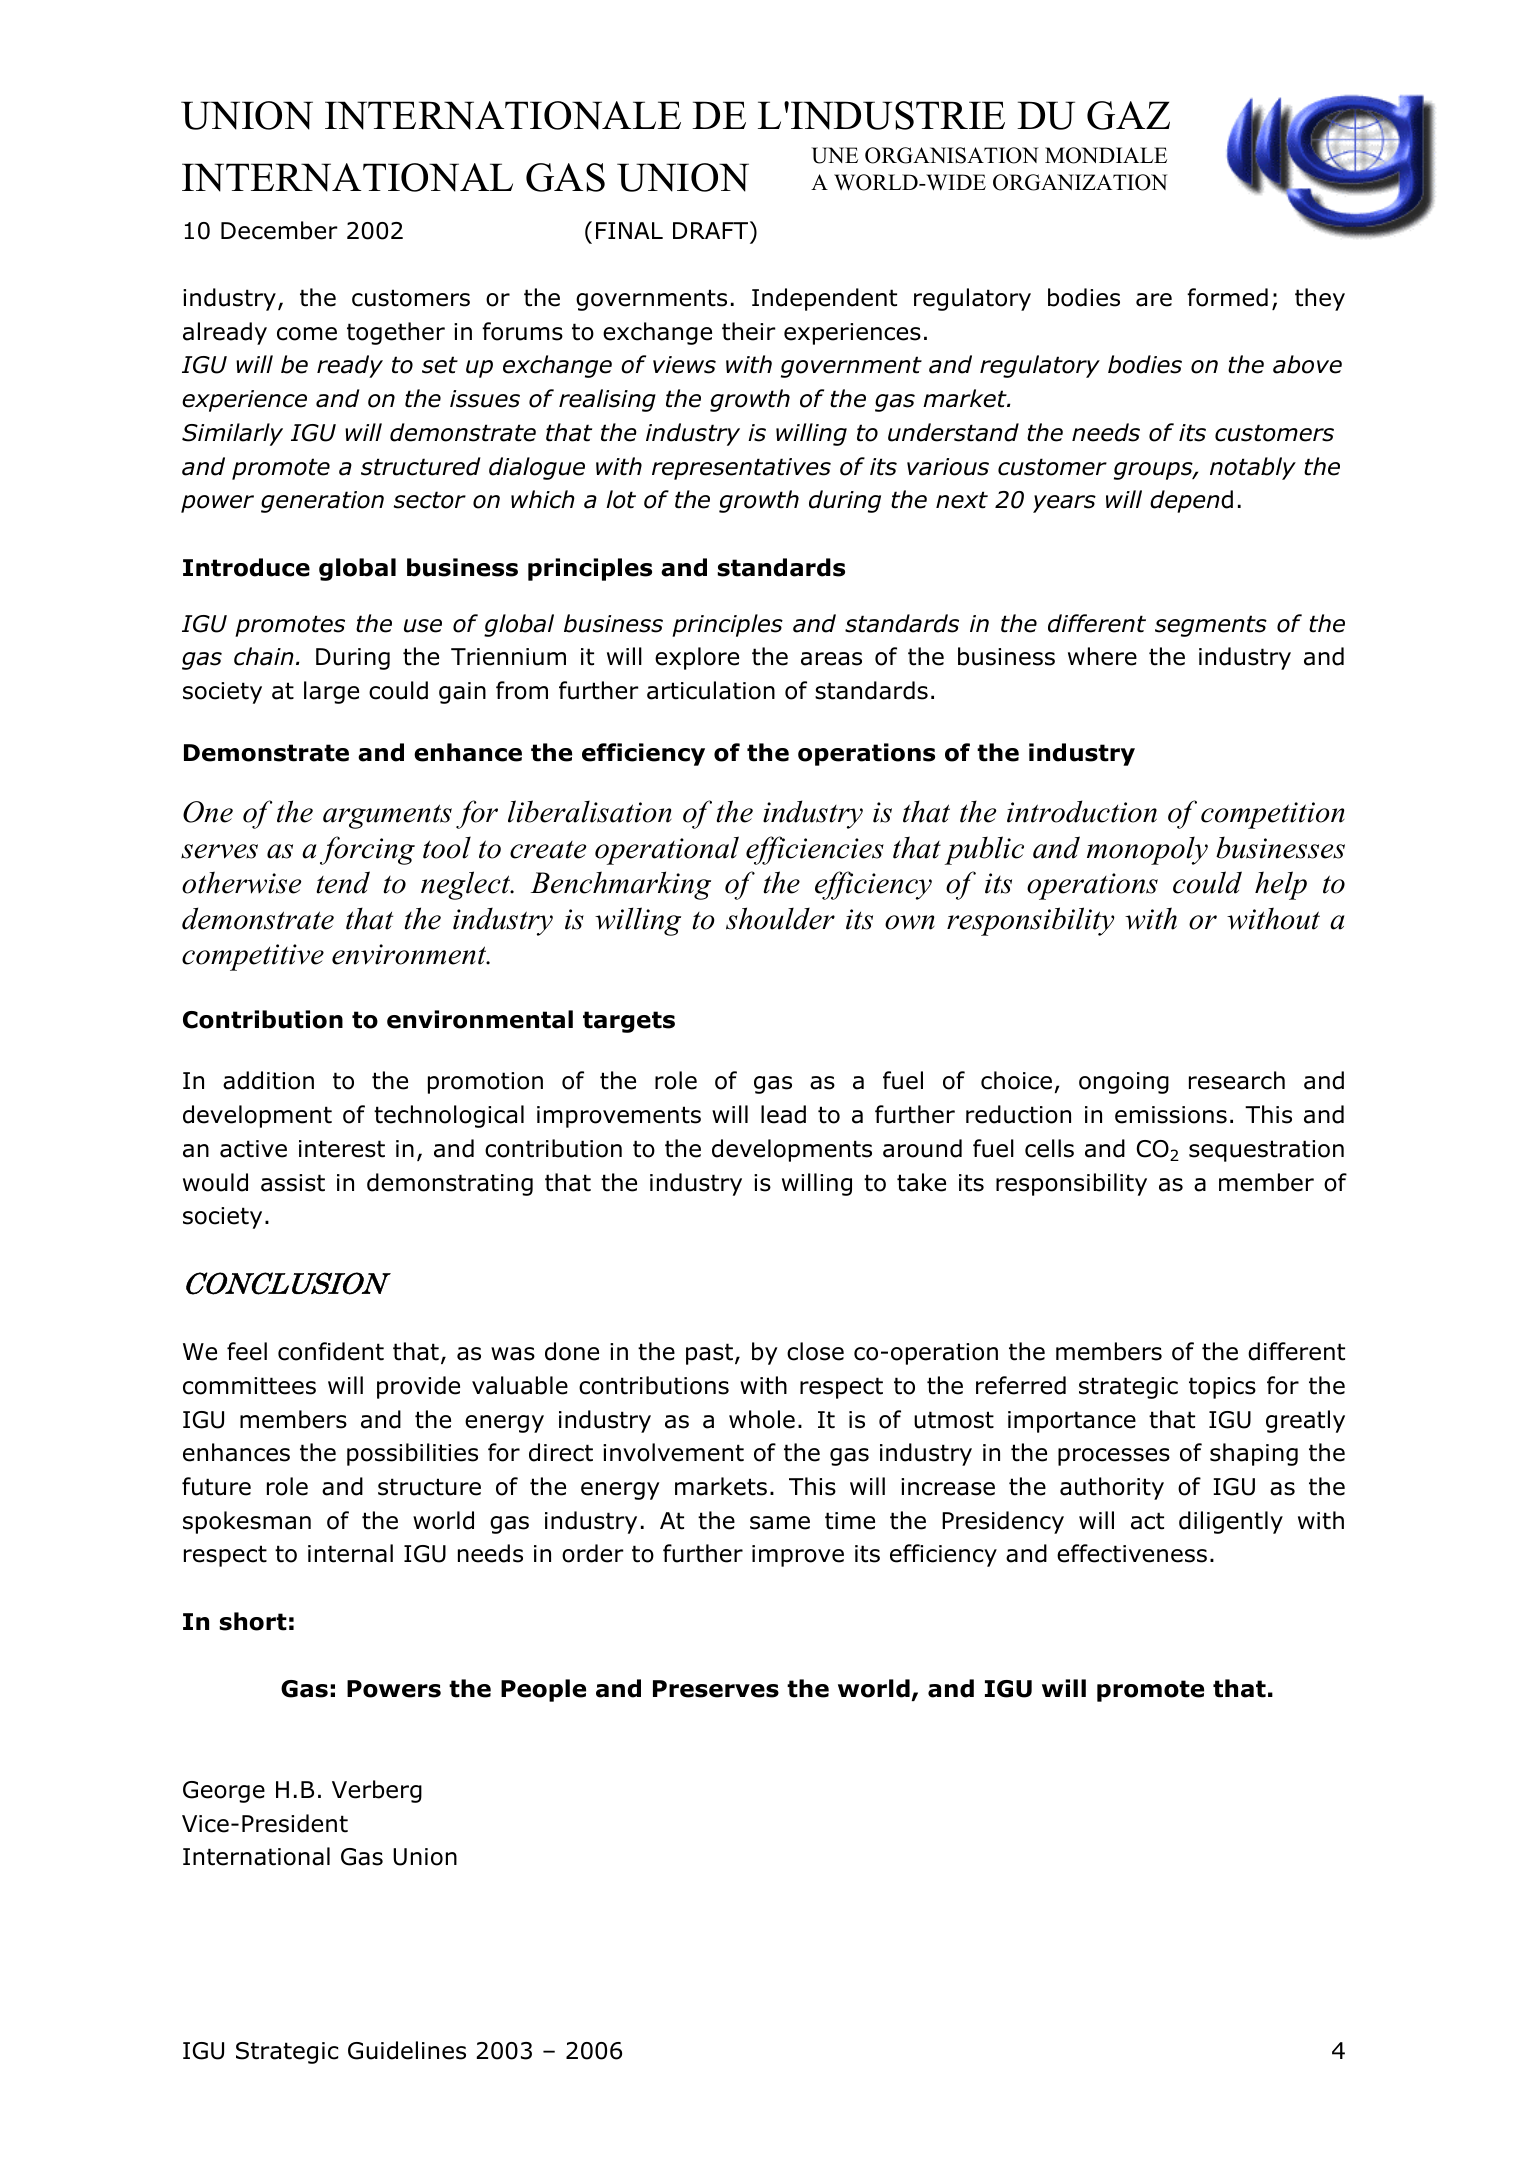 The width and height of the page is (1527, 2161). What do you see at coordinates (1171, 1115) in the page?
I see `emissions` at bounding box center [1171, 1115].
